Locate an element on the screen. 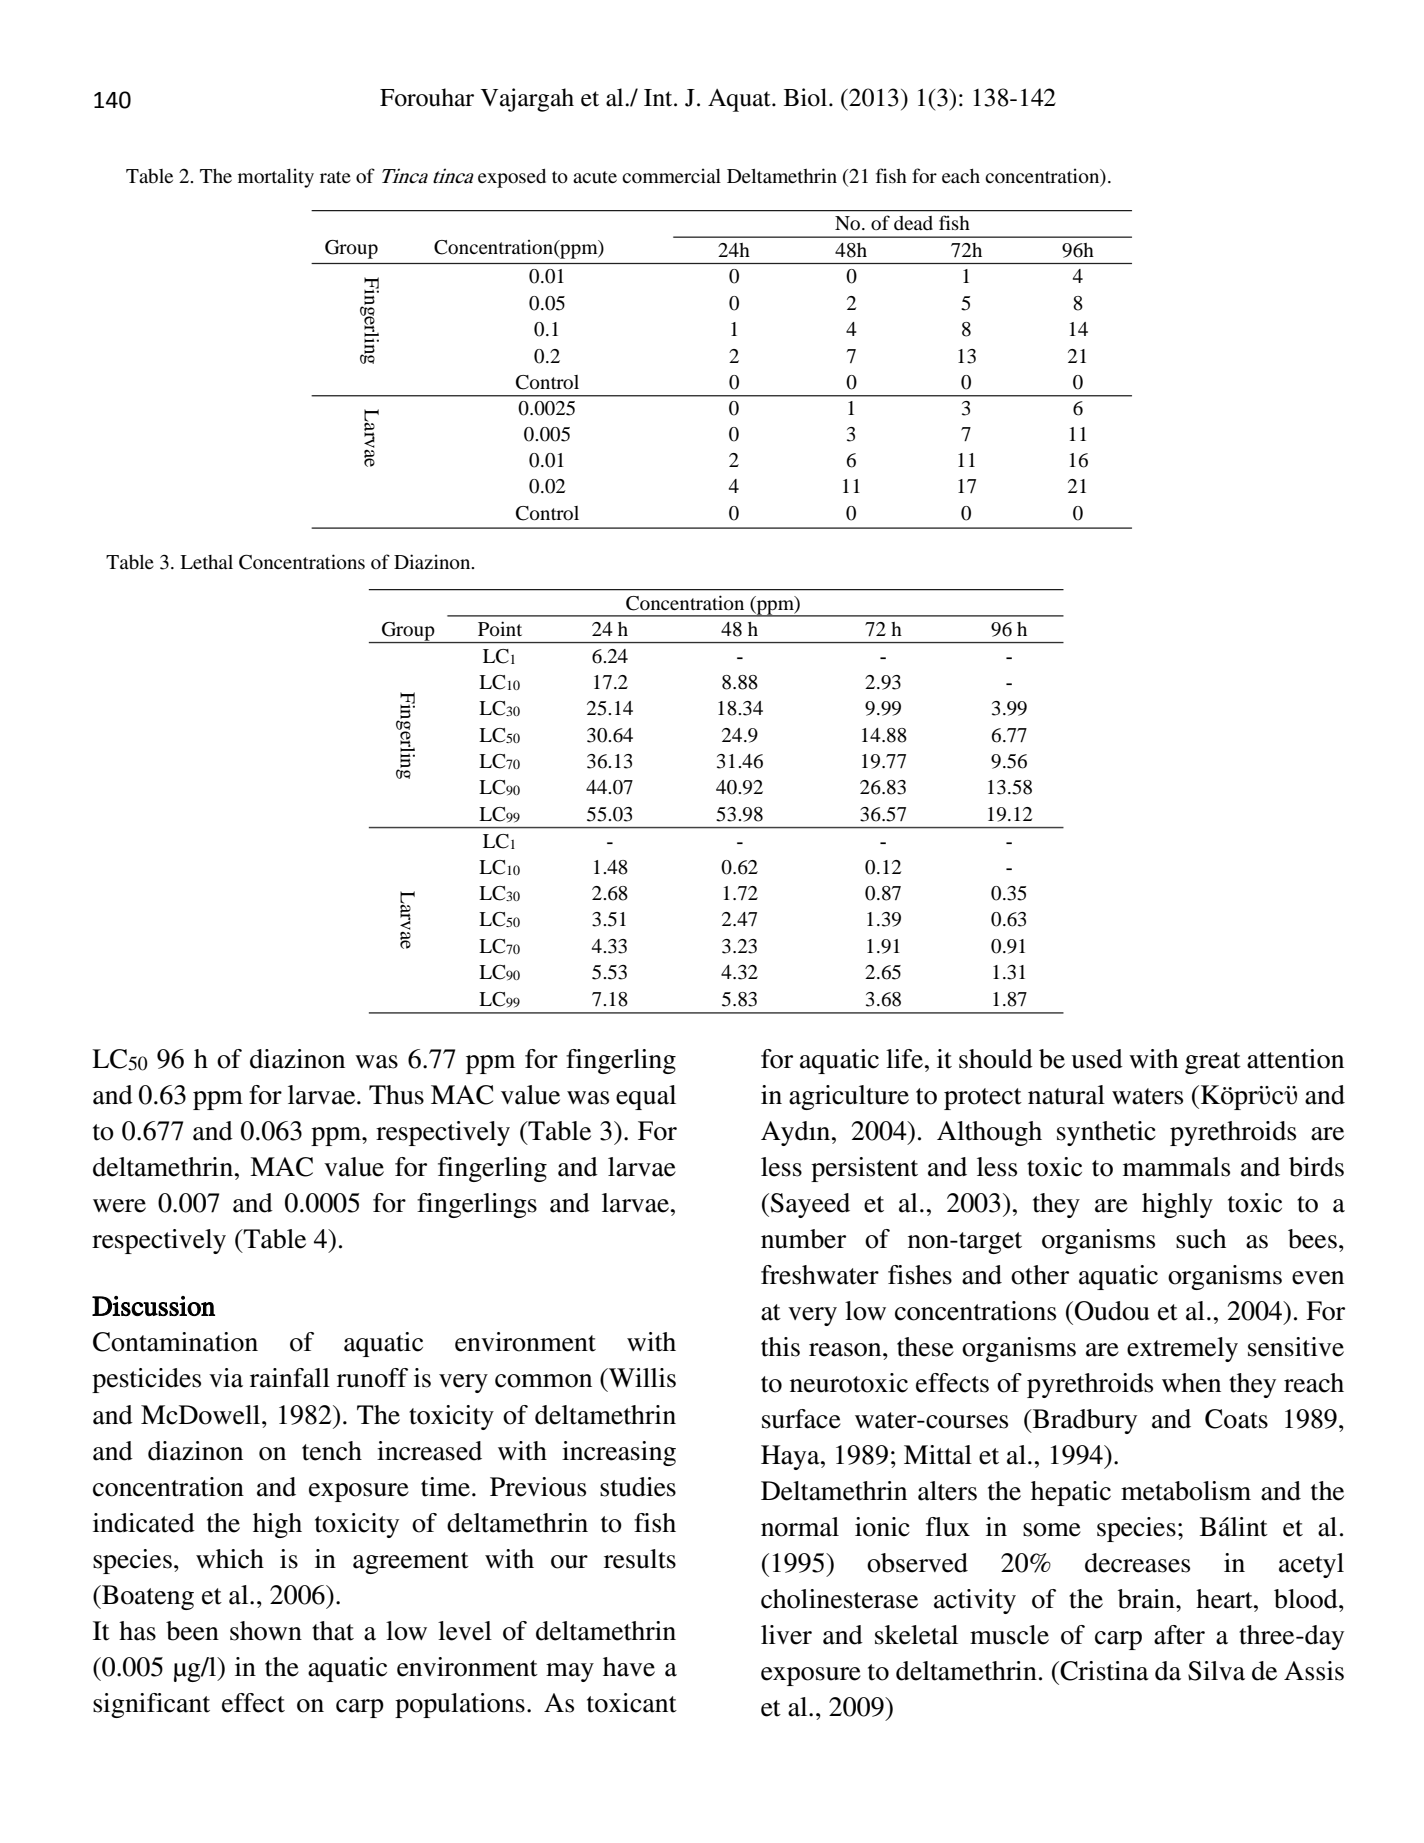 This screenshot has height=1843, width=1424. dead is located at coordinates (913, 223).
